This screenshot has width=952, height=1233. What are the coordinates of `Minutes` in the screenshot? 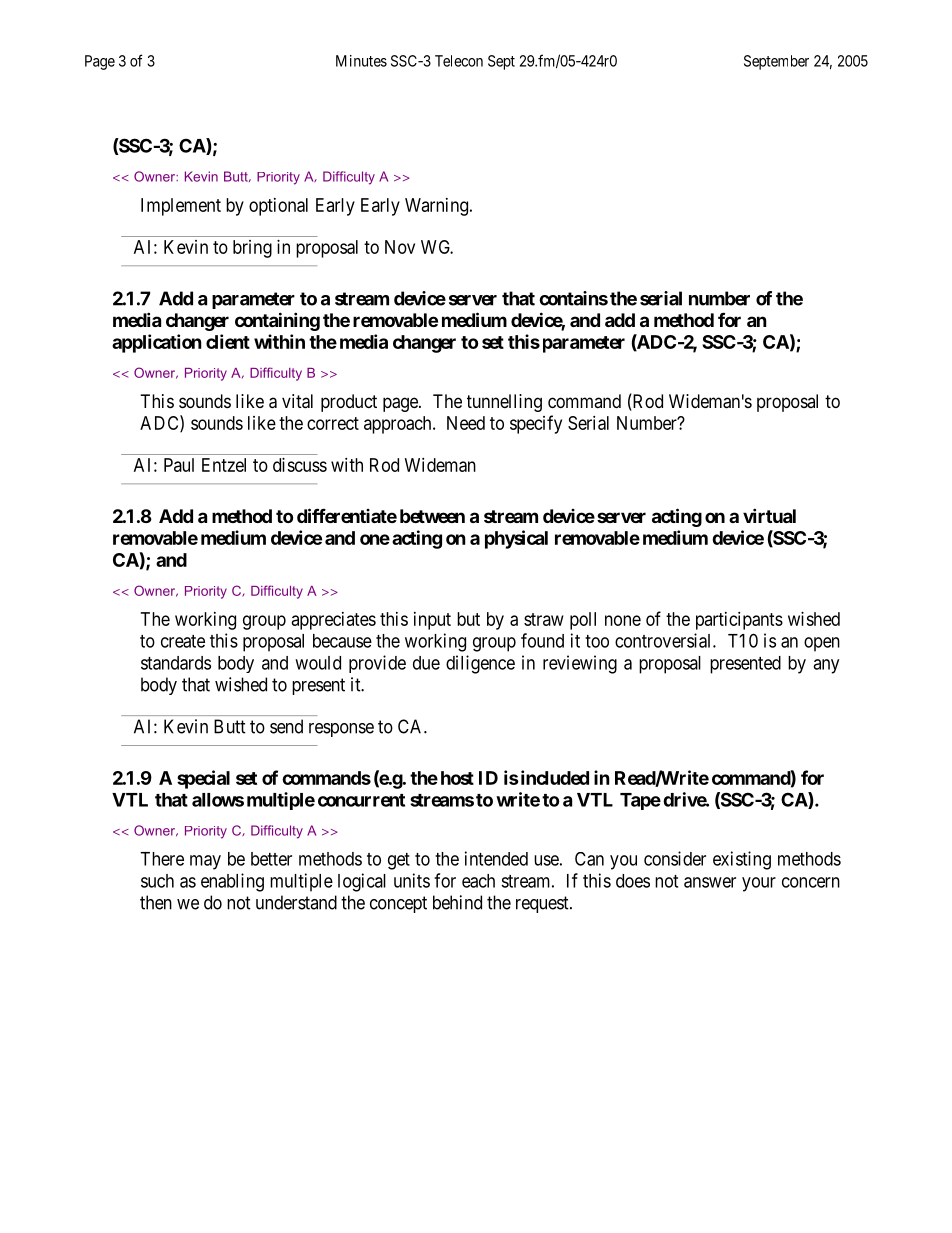 It's located at (361, 61).
